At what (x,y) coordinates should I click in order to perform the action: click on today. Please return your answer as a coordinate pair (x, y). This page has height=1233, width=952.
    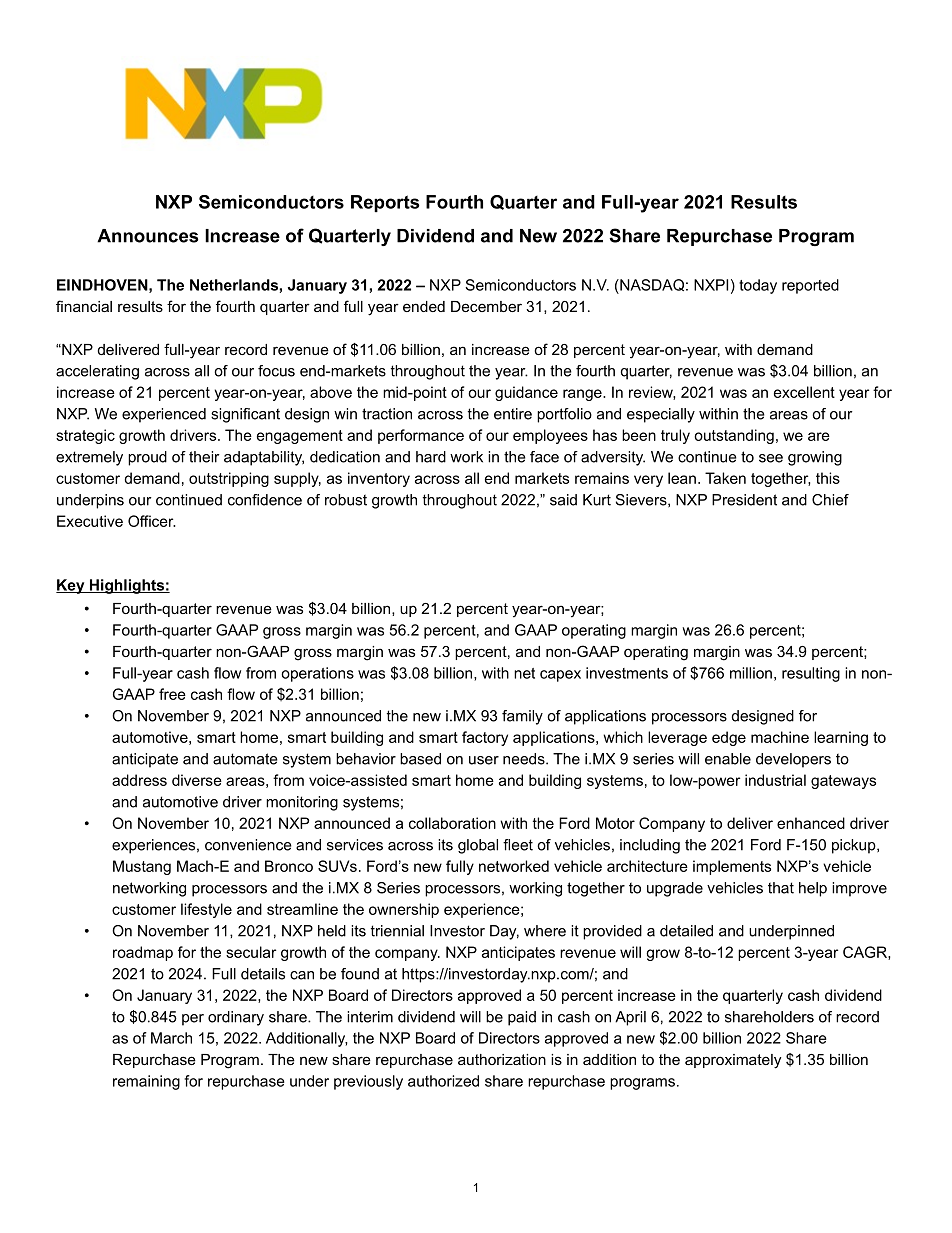
    Looking at the image, I should click on (758, 286).
